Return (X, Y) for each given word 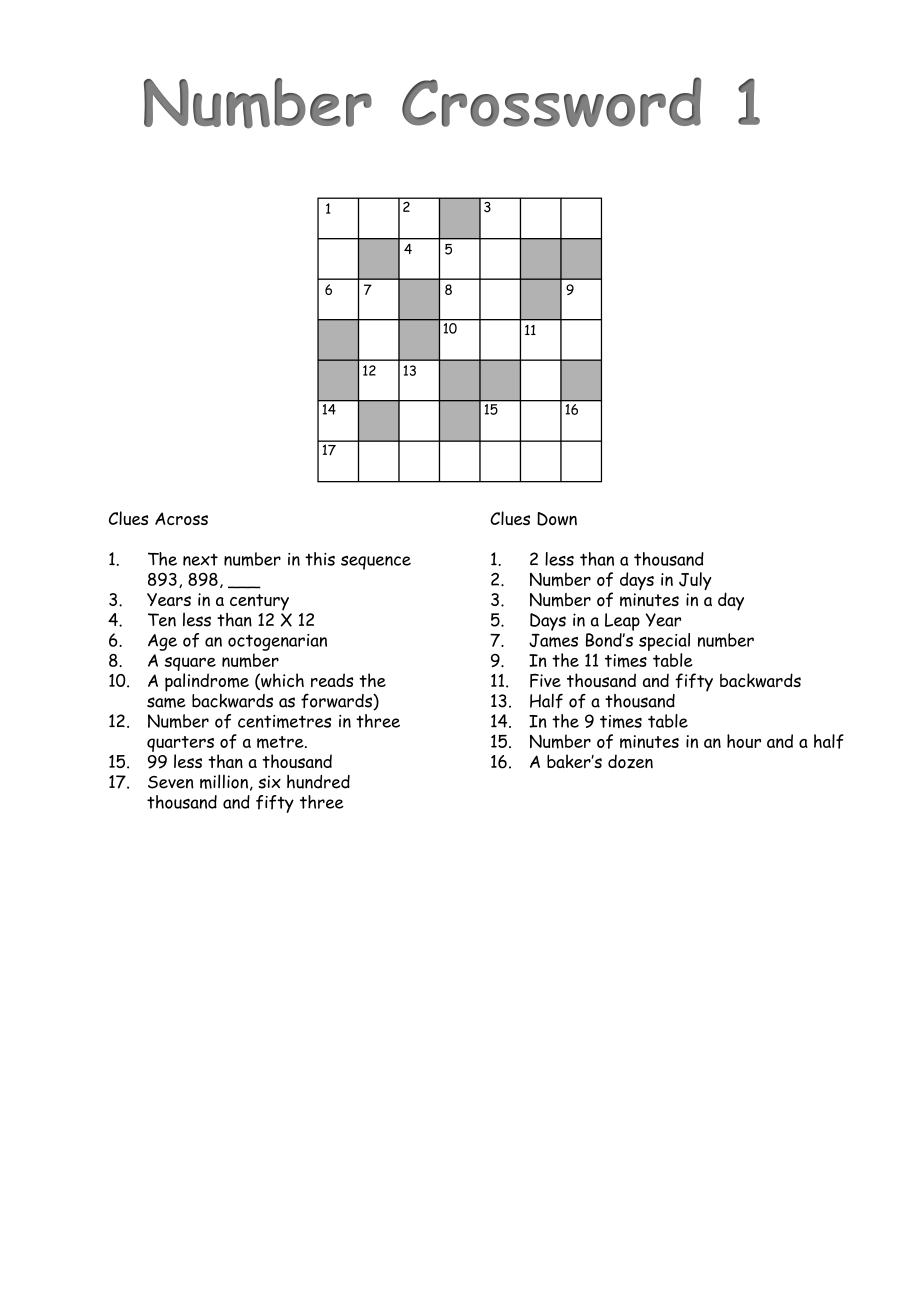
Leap (622, 622)
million (224, 781)
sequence (376, 563)
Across (181, 518)
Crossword (551, 102)
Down (557, 519)
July (695, 581)
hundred (318, 782)
